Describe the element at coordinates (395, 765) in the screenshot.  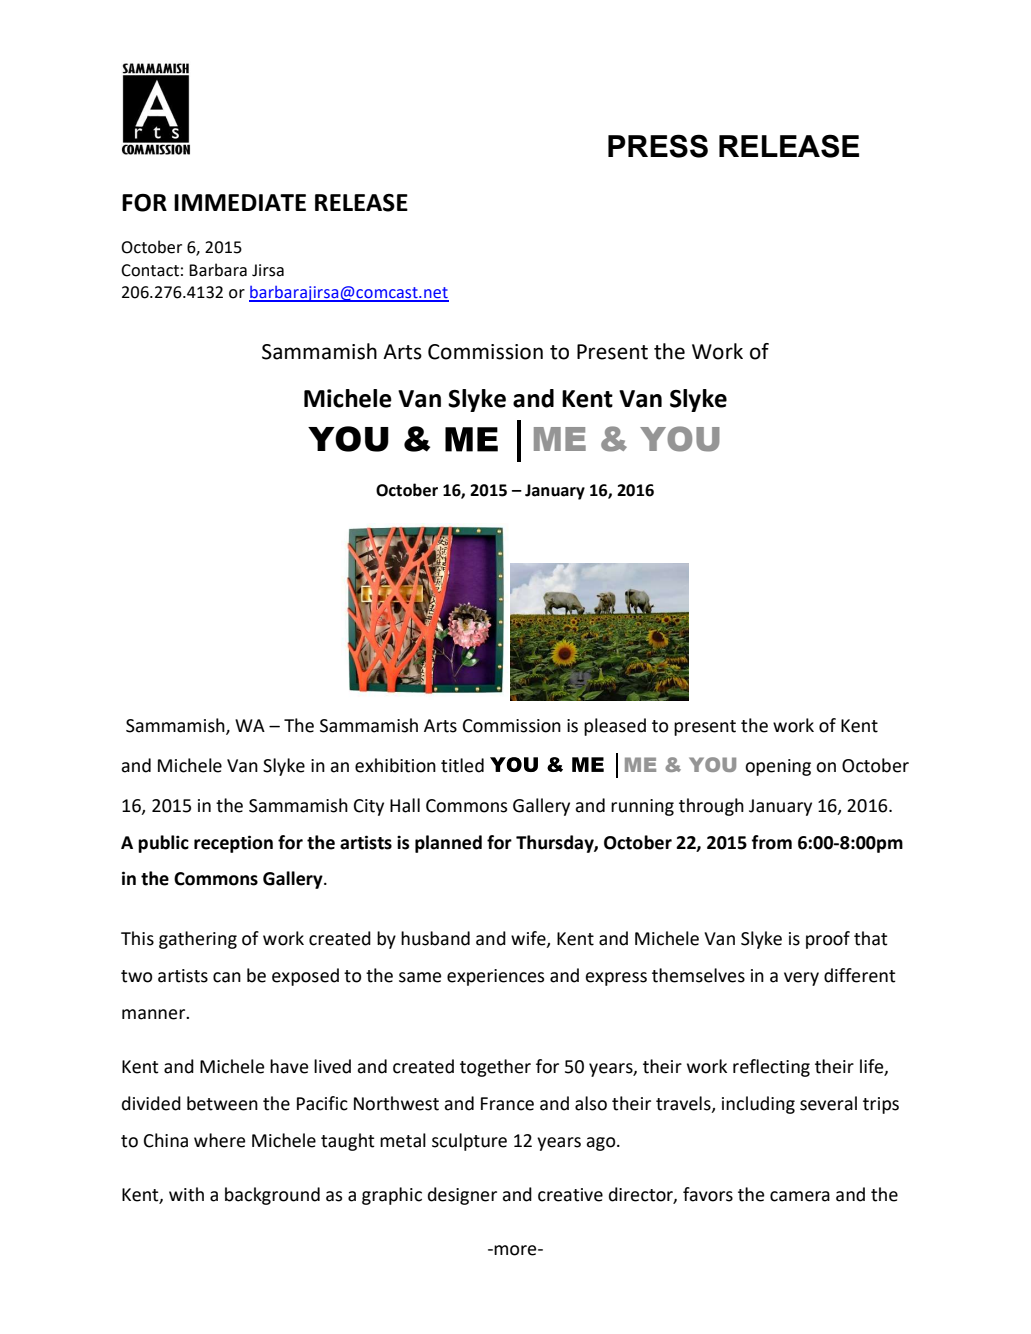
I see `exhibition` at that location.
